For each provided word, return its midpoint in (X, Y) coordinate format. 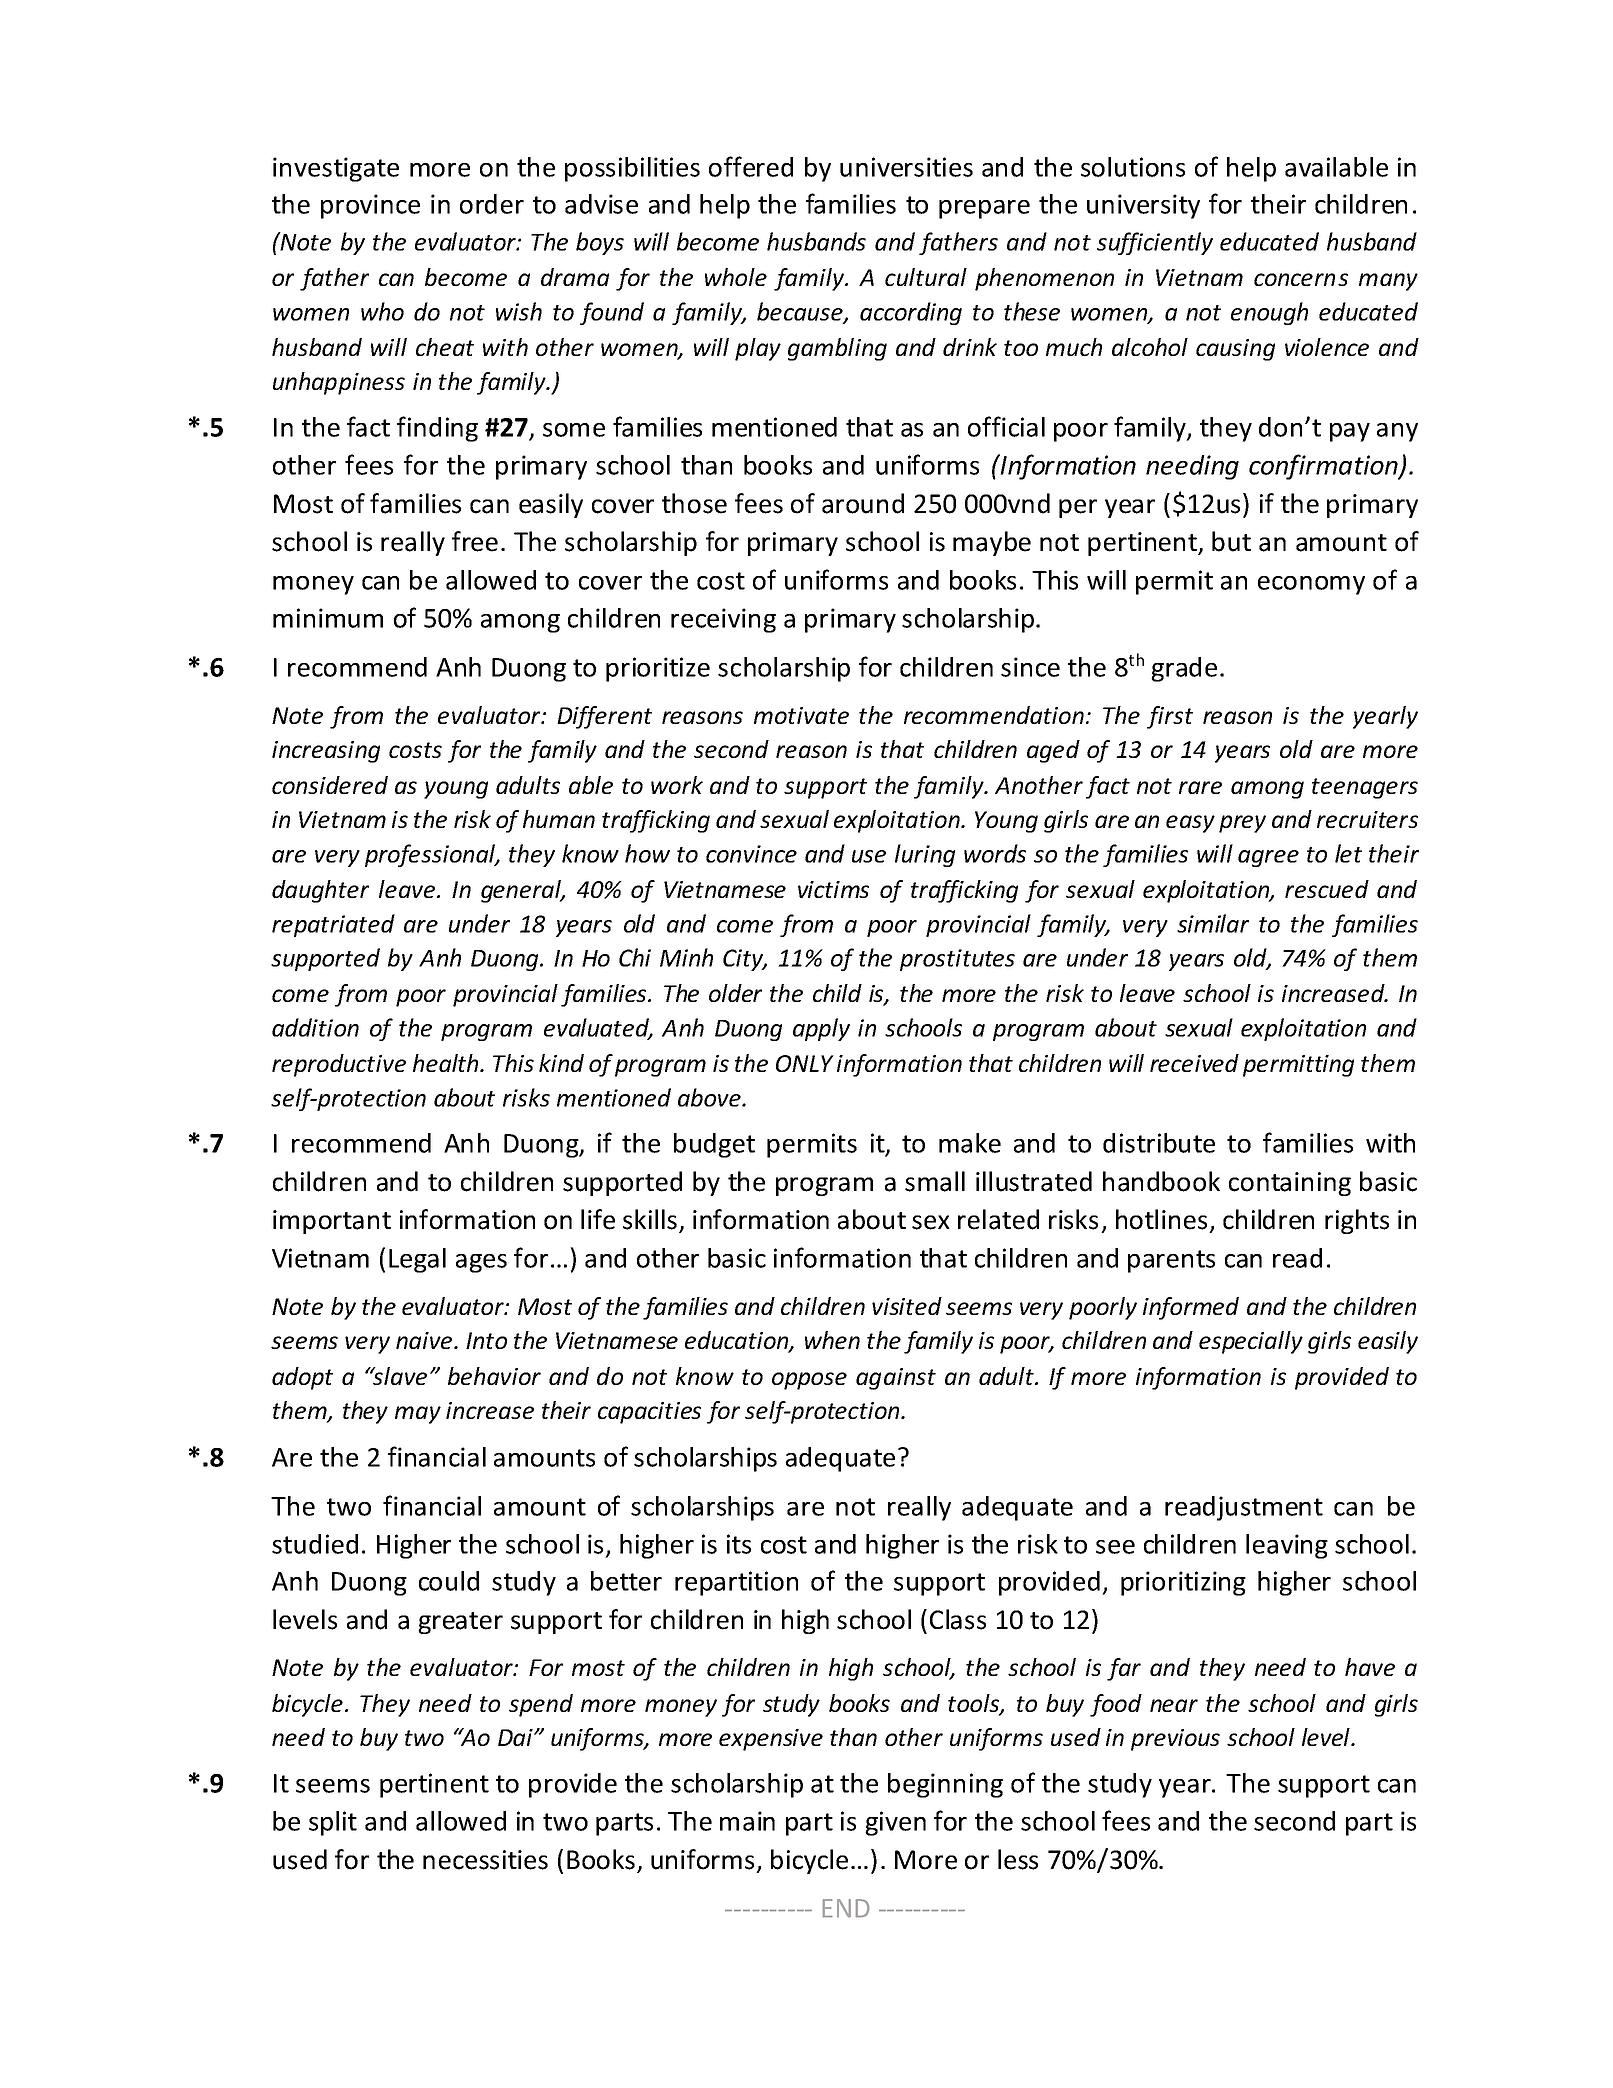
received (1194, 1063)
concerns (1301, 279)
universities (906, 167)
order (492, 204)
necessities (485, 1860)
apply (821, 1029)
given (895, 1823)
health (447, 1063)
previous (1175, 1740)
